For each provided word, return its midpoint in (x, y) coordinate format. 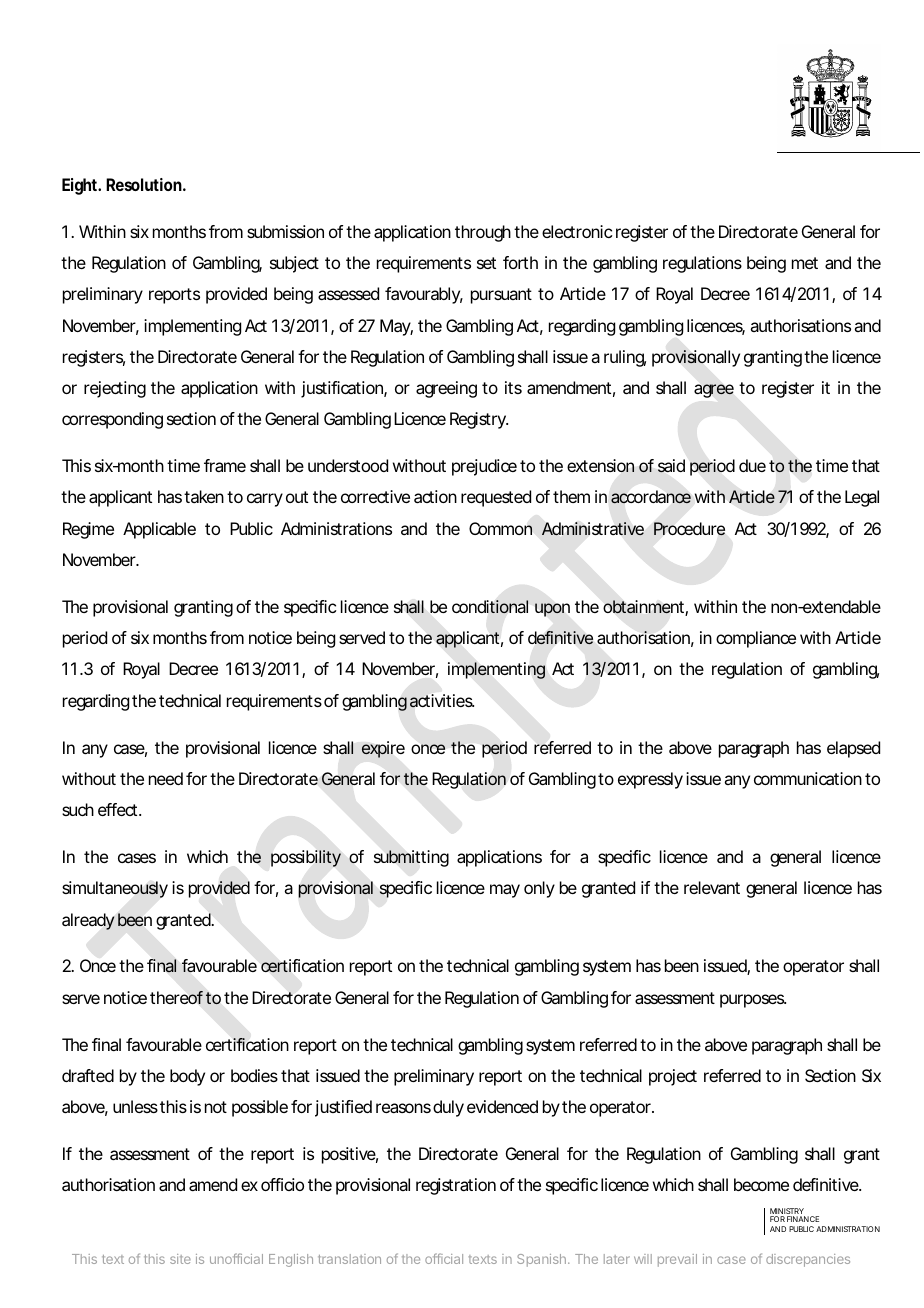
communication (808, 778)
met (805, 263)
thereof (176, 997)
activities (442, 701)
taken (204, 496)
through (483, 233)
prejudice (484, 467)
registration (456, 1186)
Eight (81, 186)
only (539, 889)
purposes (753, 1001)
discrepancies (808, 1260)
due (752, 465)
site (180, 1259)
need (166, 778)
